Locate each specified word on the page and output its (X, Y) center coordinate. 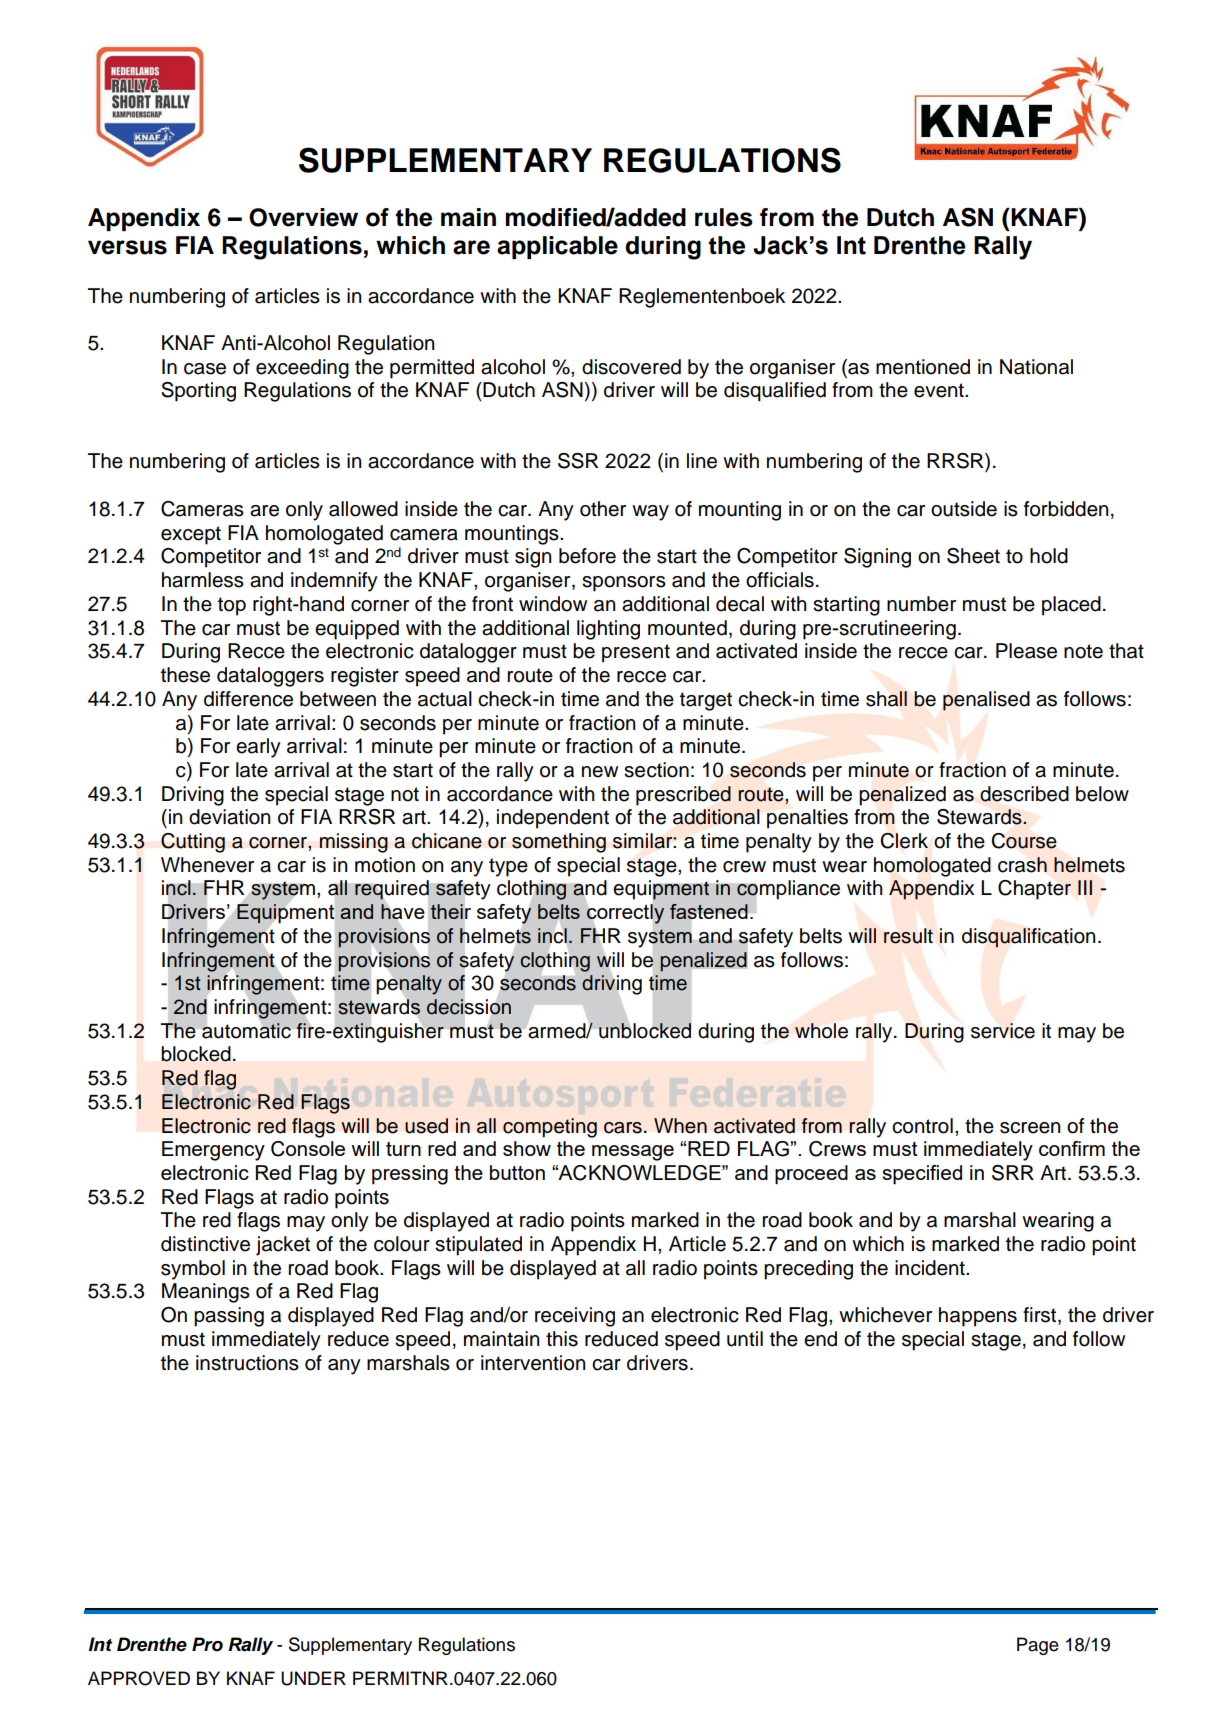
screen (1030, 1128)
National (1036, 367)
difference (248, 699)
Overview (303, 217)
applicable (557, 247)
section (656, 770)
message (633, 1153)
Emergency (213, 1151)
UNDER (313, 1678)
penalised (986, 701)
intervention (533, 1363)
